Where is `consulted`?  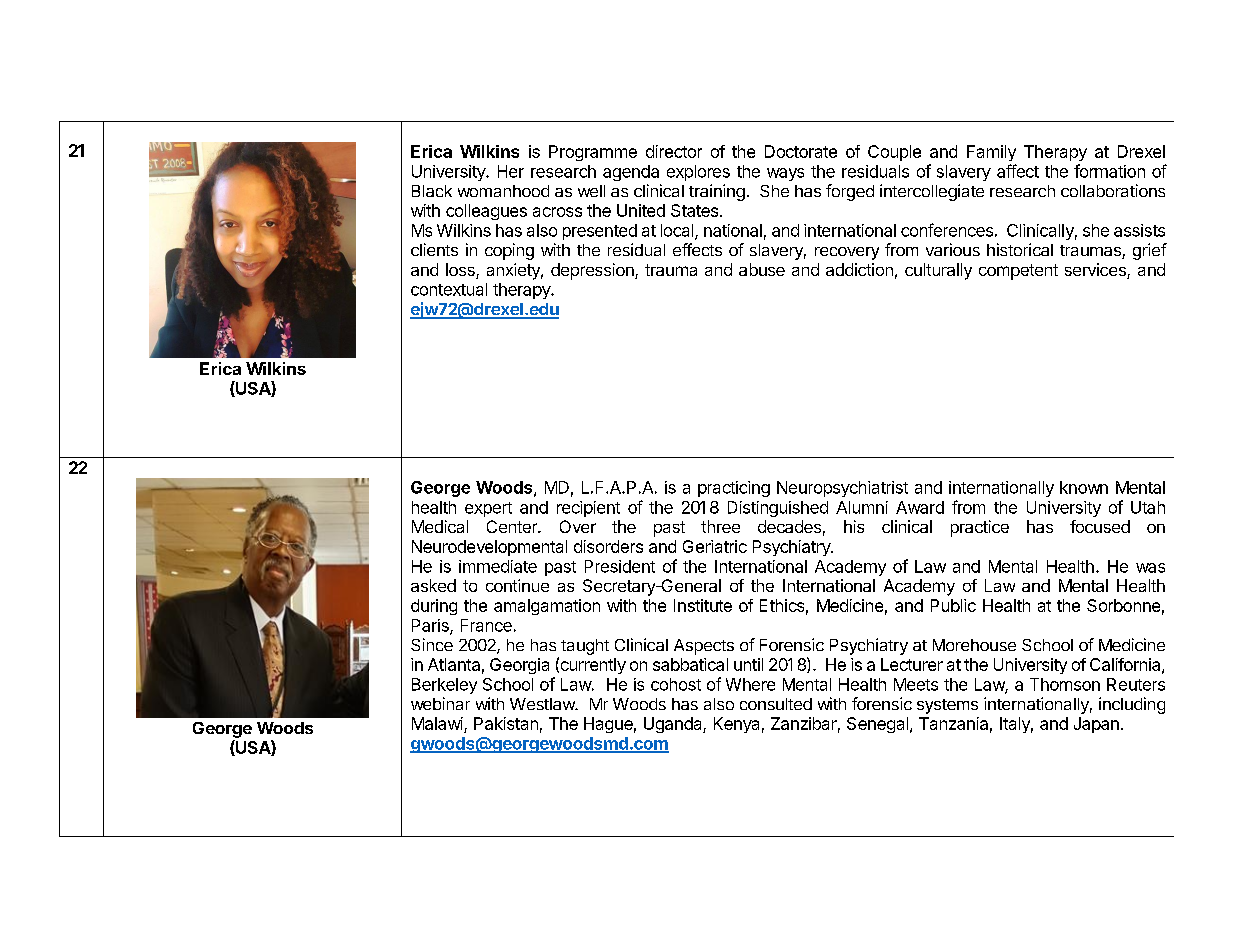 consulted is located at coordinates (776, 704).
